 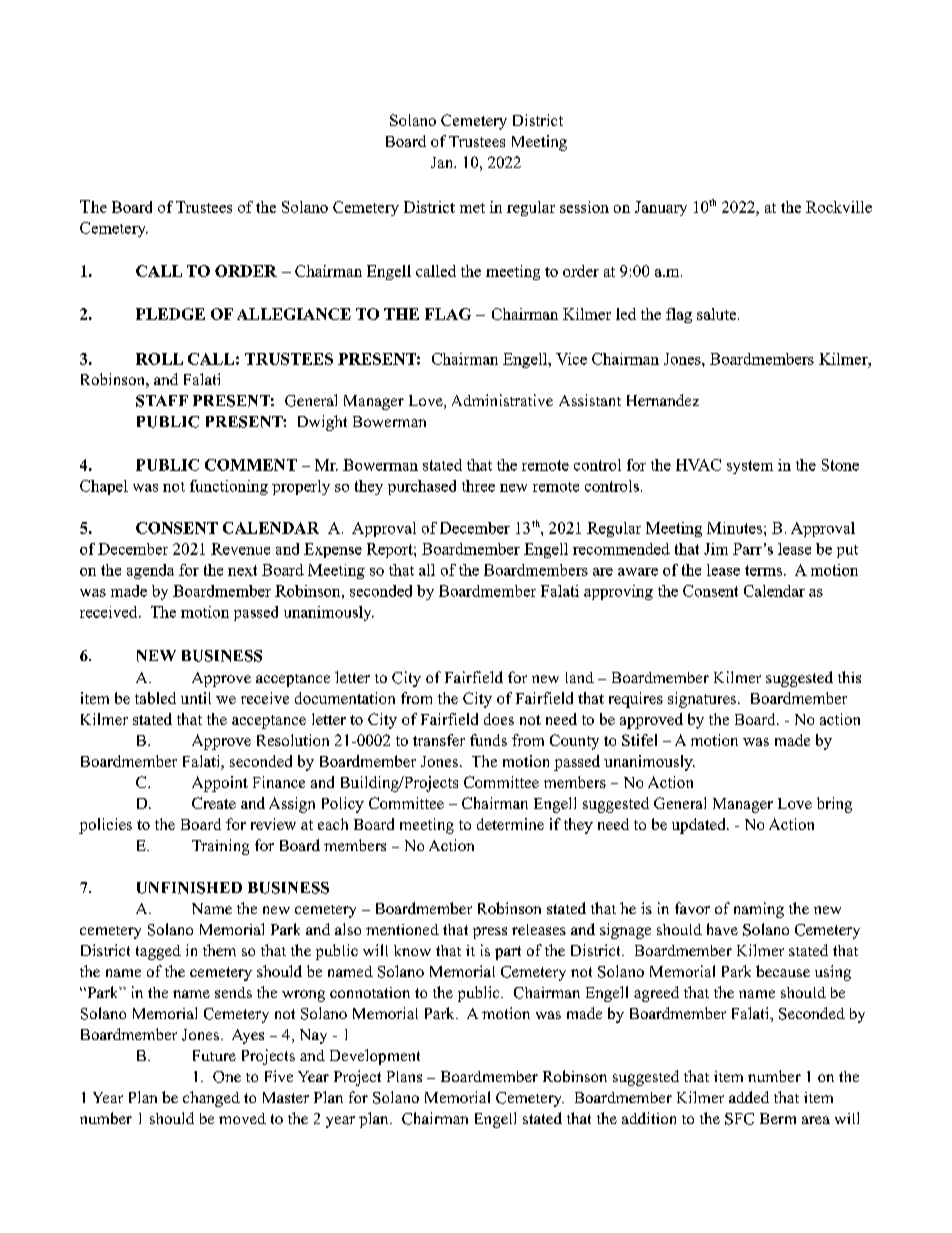 What do you see at coordinates (488, 740) in the screenshot?
I see `funds` at bounding box center [488, 740].
